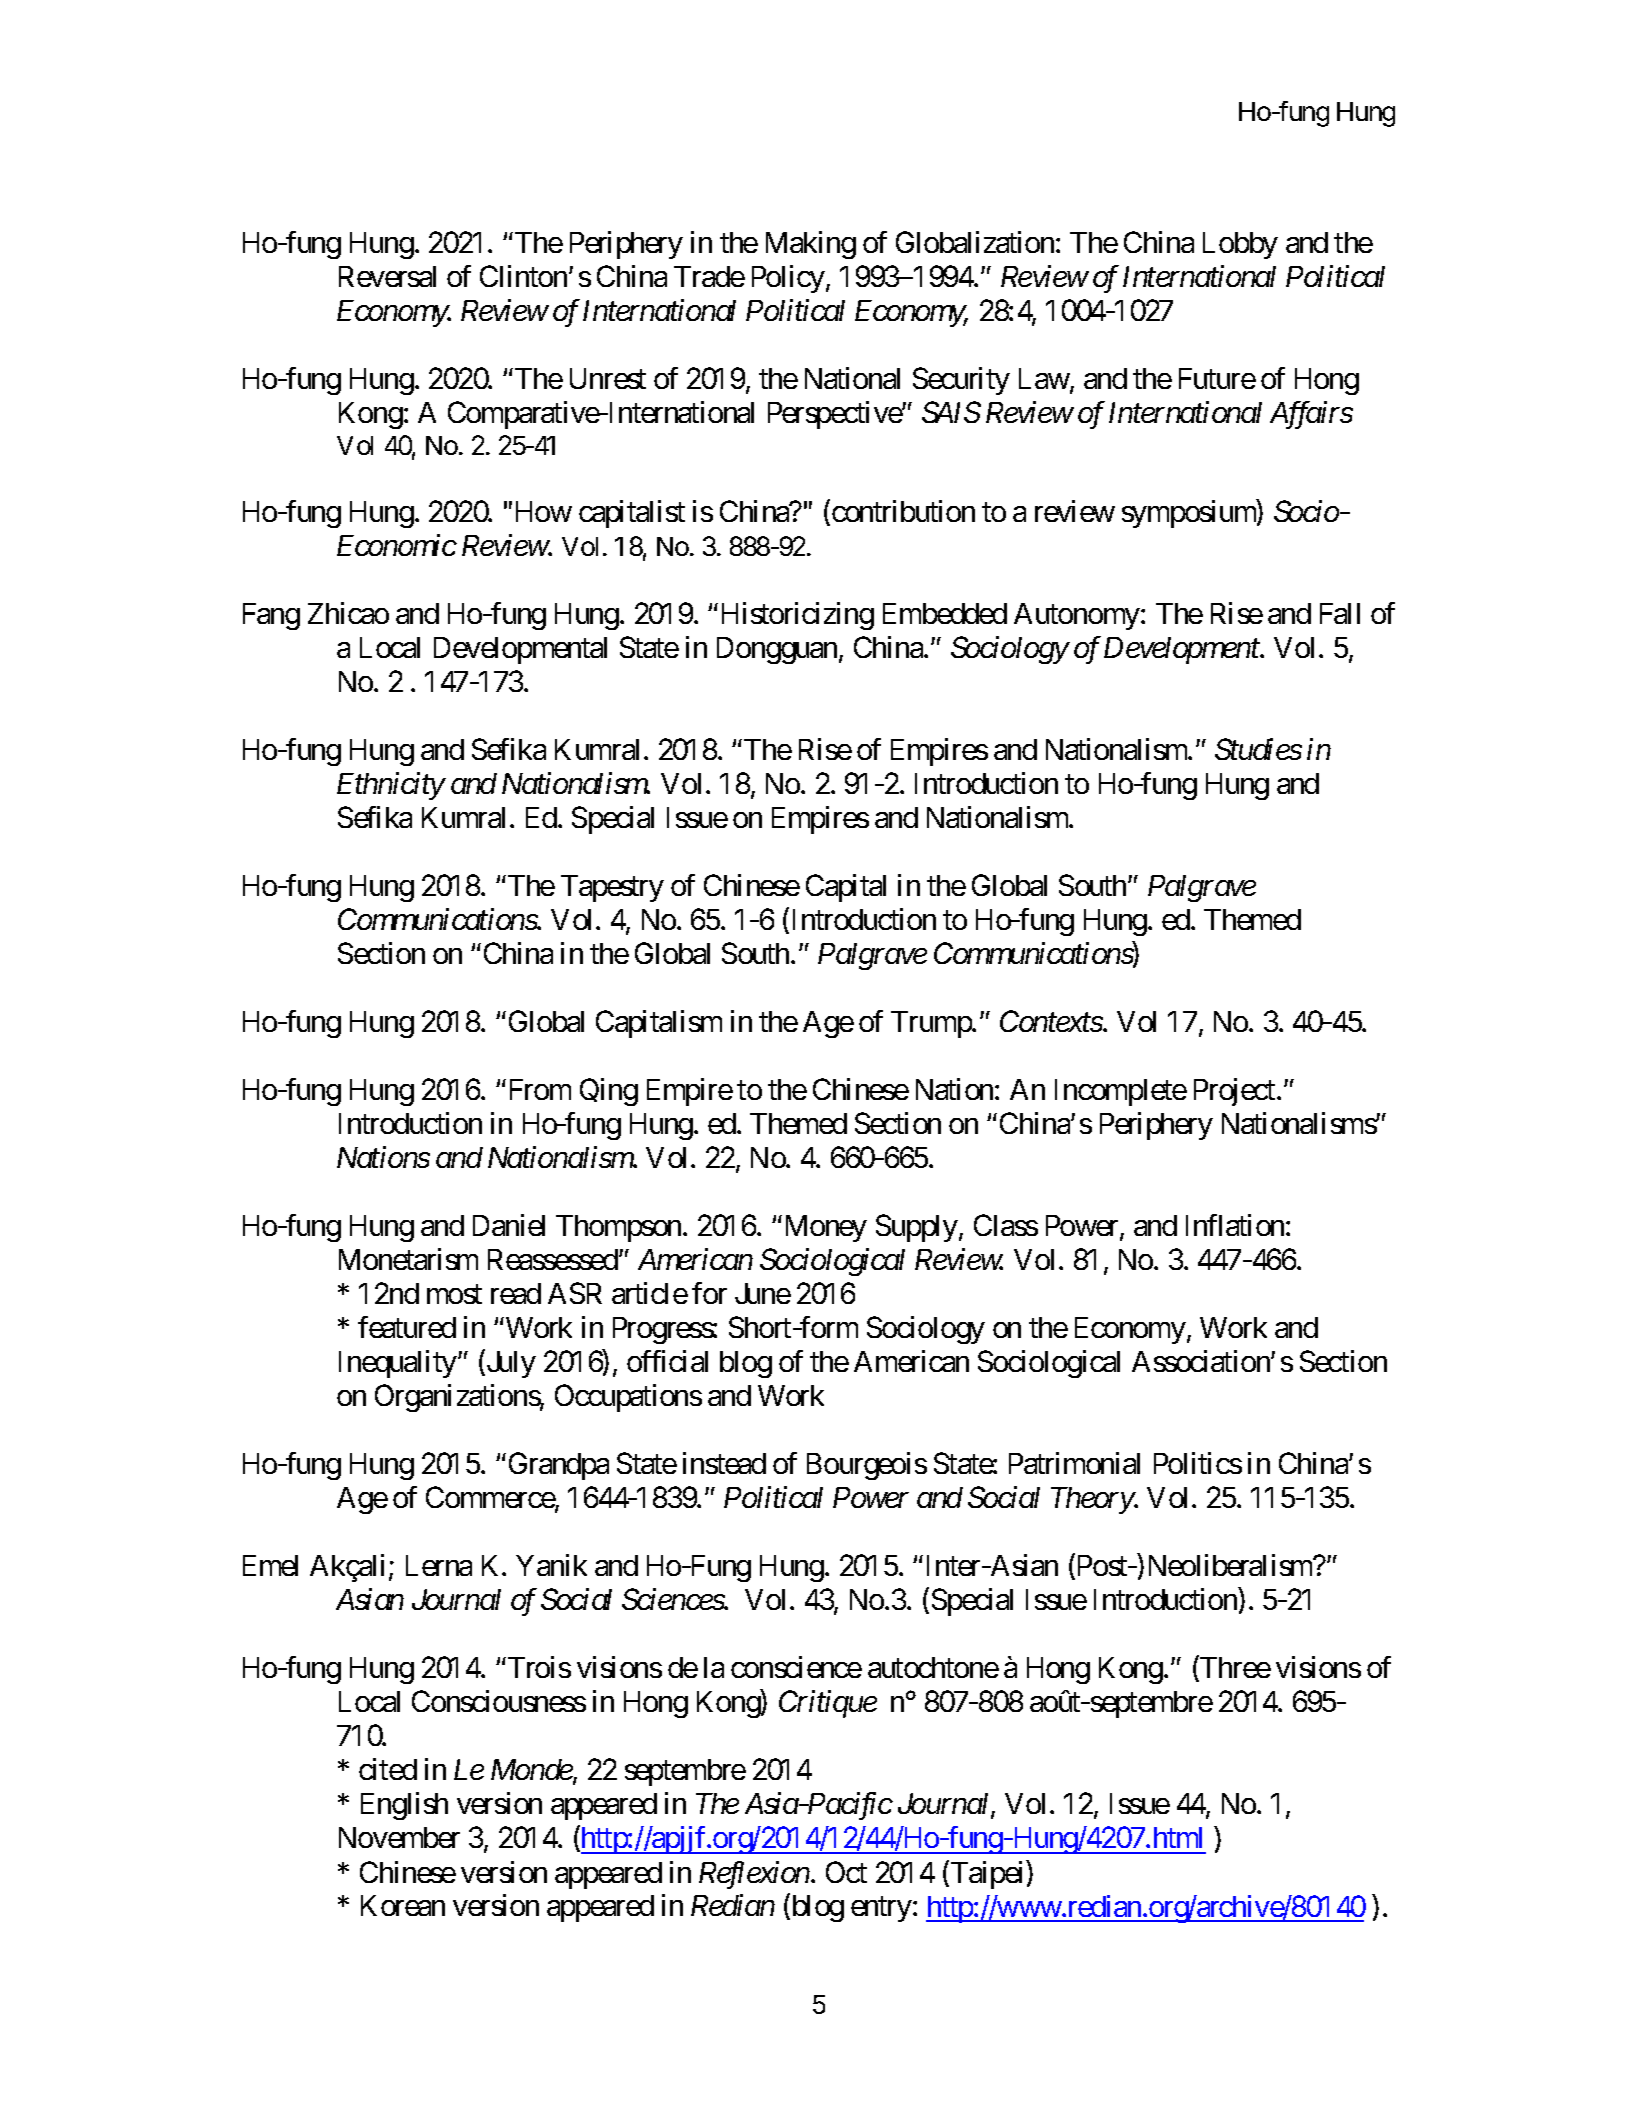  What do you see at coordinates (1236, 1092) in the document?
I see `Project` at bounding box center [1236, 1092].
